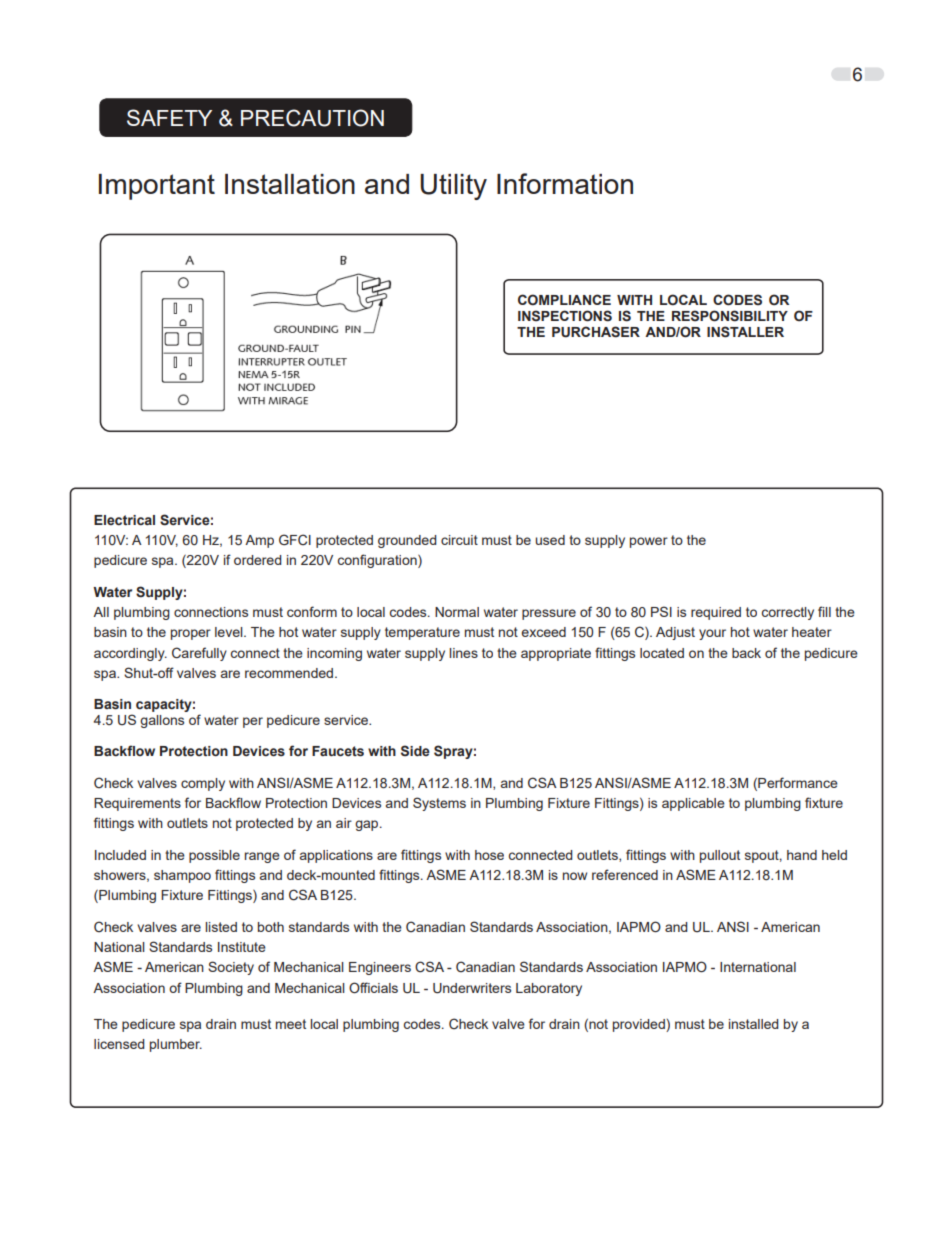 The image size is (952, 1233). Describe the element at coordinates (203, 784) in the document. I see `comply` at that location.
